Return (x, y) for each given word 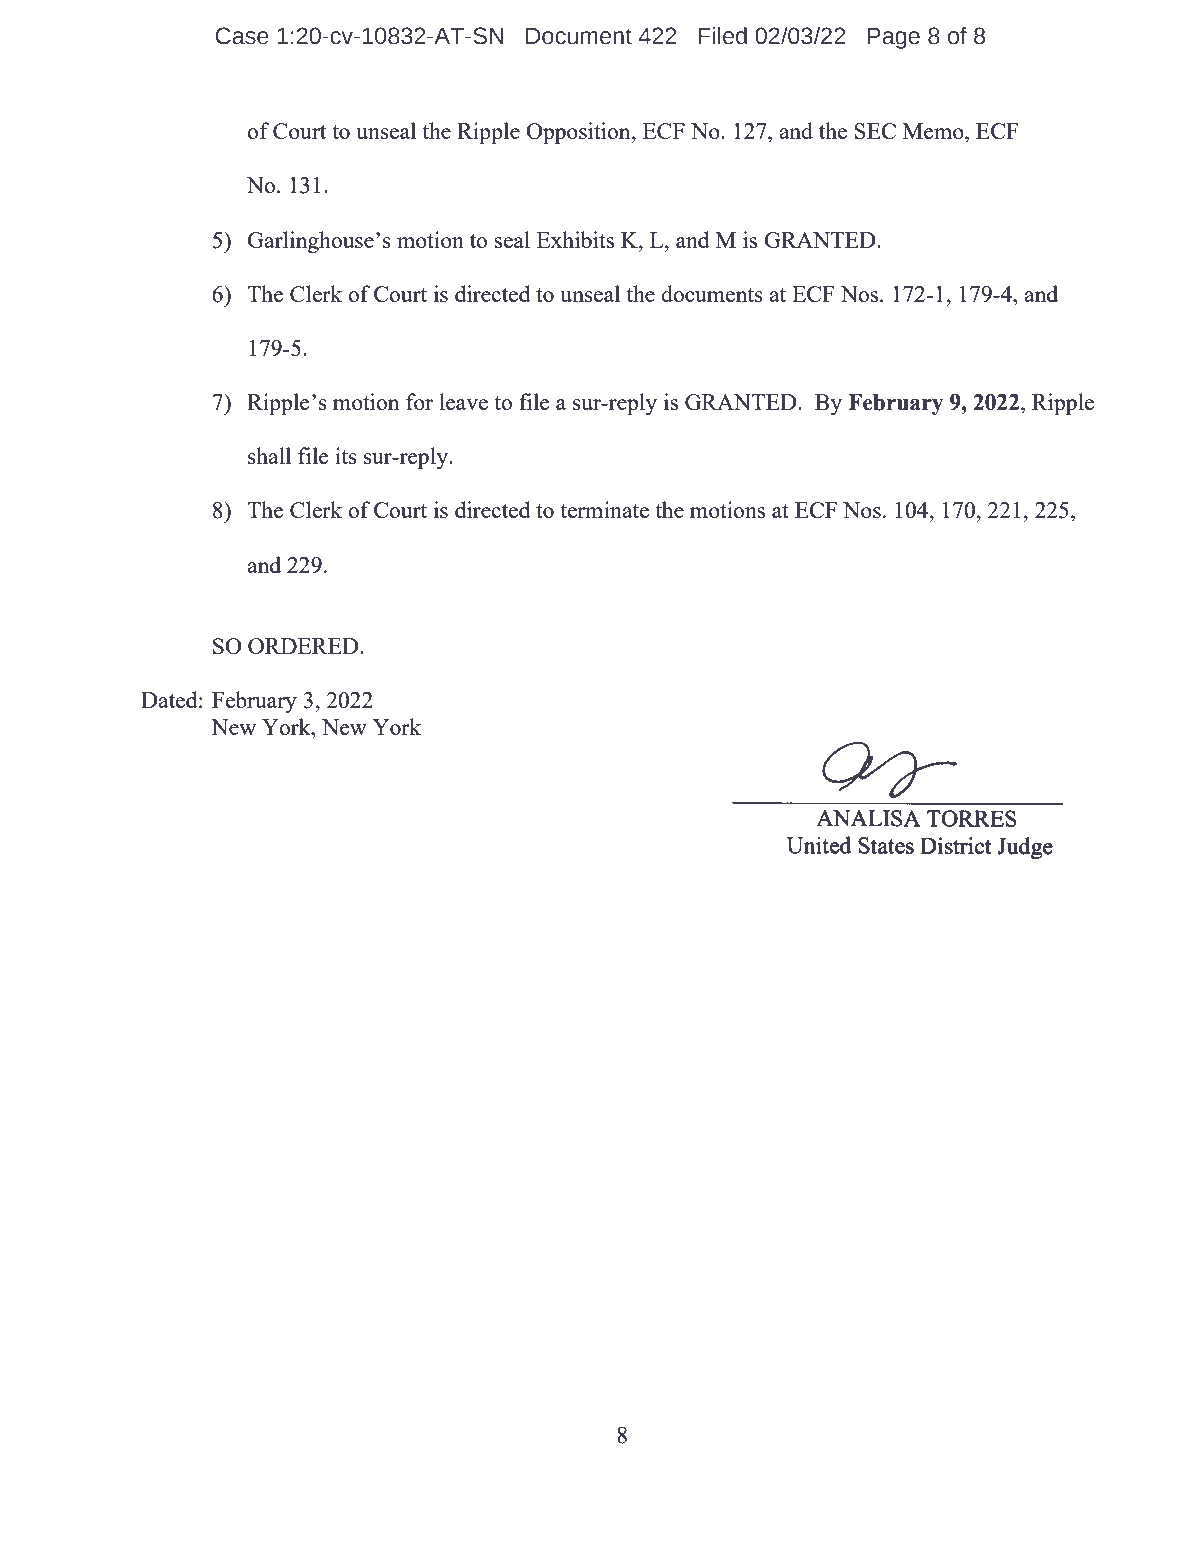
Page (894, 38)
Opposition (579, 133)
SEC (875, 131)
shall (269, 455)
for (419, 401)
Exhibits (575, 239)
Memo (934, 131)
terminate (604, 509)
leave (463, 401)
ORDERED (304, 646)
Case (242, 36)
